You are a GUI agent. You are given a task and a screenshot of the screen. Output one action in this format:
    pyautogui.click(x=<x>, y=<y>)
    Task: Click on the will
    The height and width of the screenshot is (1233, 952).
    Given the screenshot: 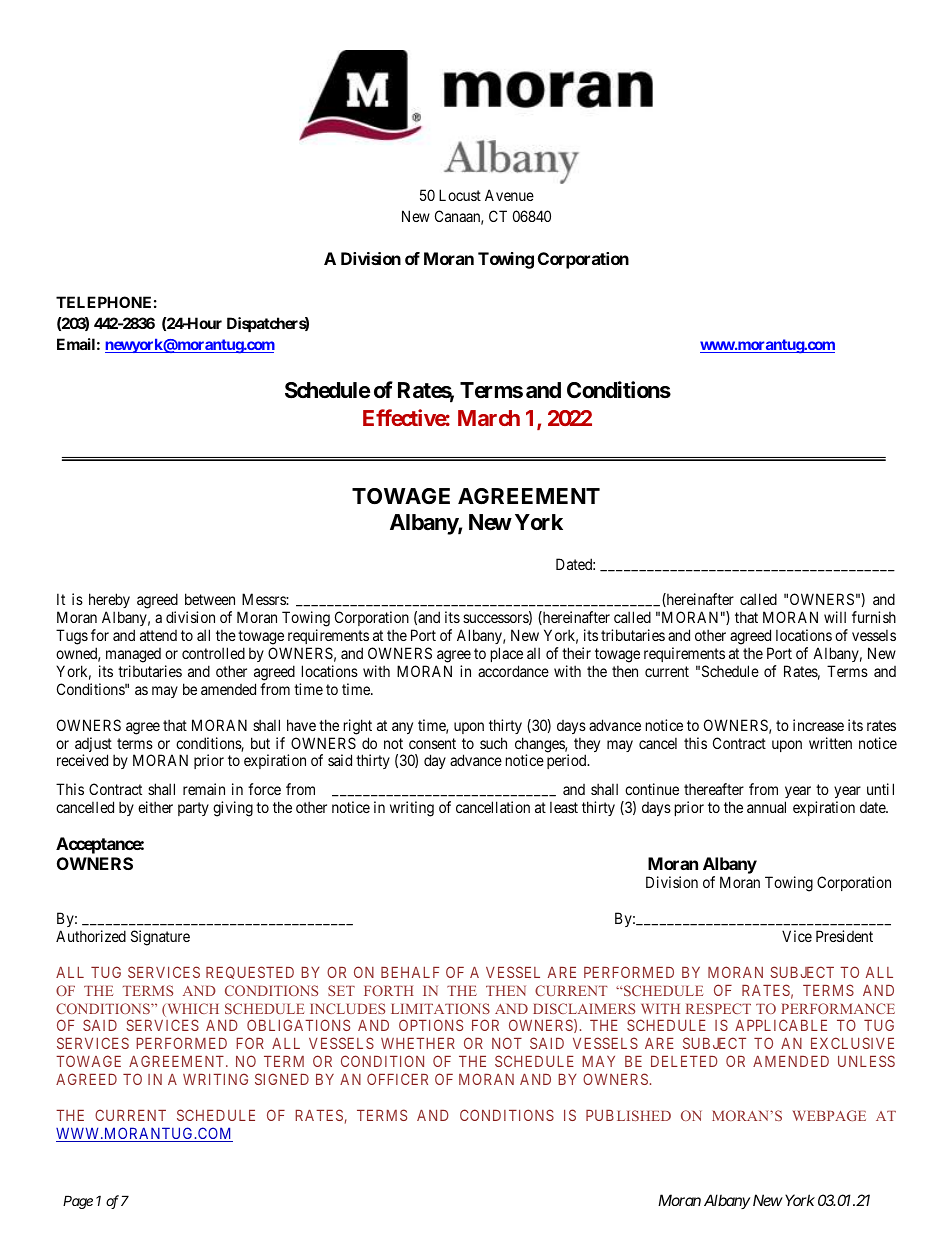 What is the action you would take?
    pyautogui.click(x=835, y=617)
